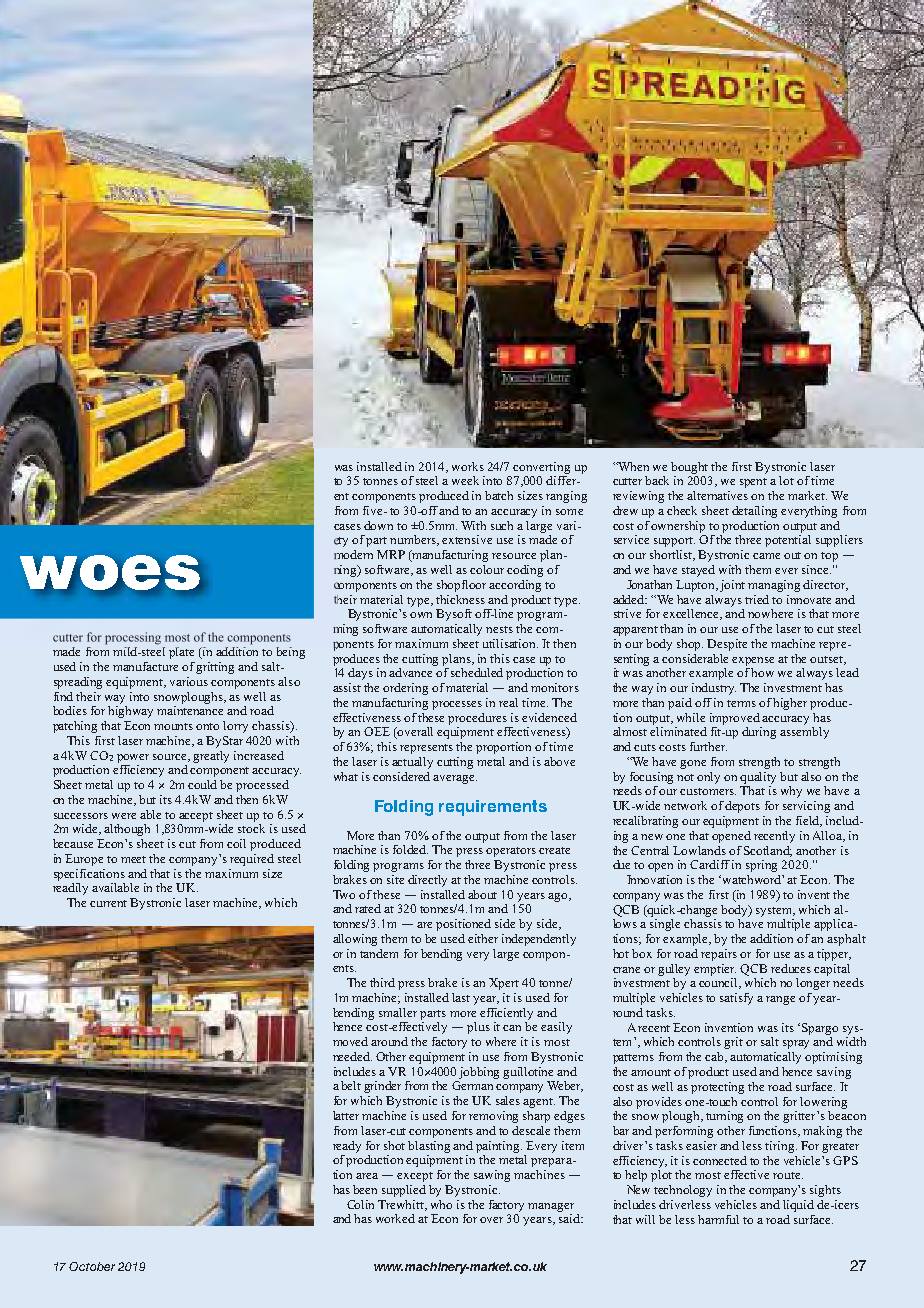  What do you see at coordinates (441, 1204) in the document?
I see `who` at bounding box center [441, 1204].
